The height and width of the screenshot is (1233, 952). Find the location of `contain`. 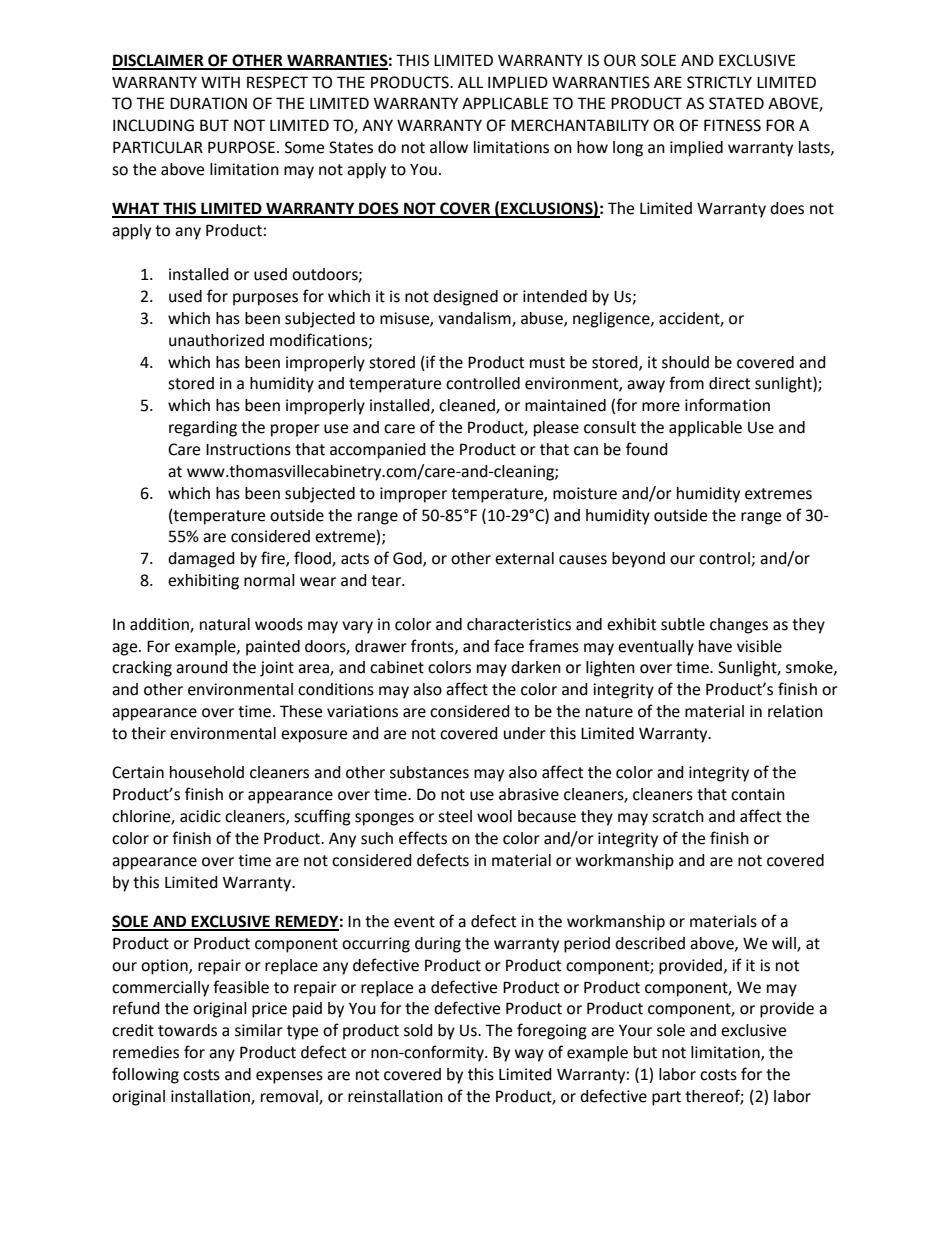

contain is located at coordinates (758, 794).
